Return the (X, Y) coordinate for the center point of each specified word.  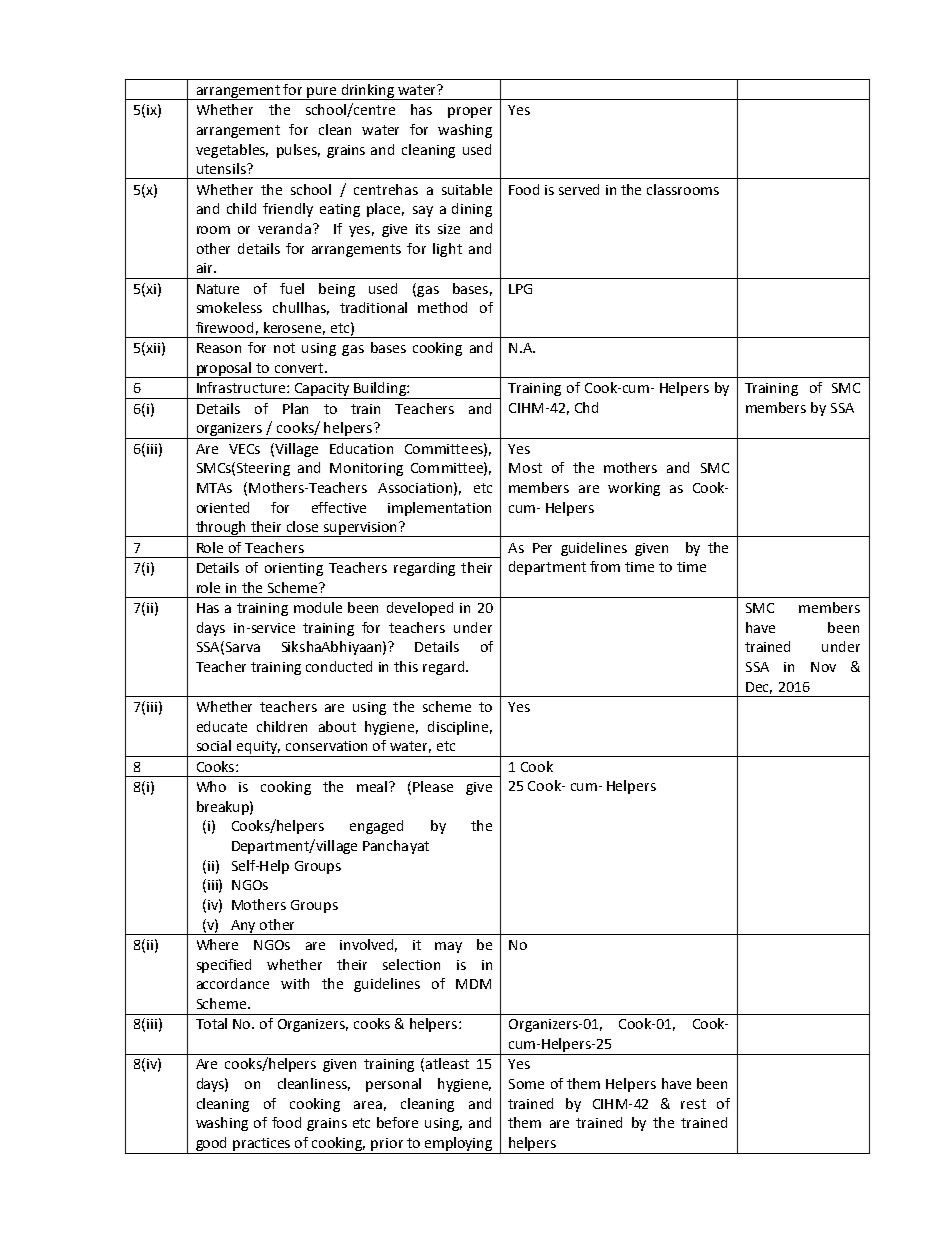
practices (262, 1146)
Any (243, 927)
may (448, 947)
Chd (586, 407)
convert (300, 368)
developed (420, 609)
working (634, 489)
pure (322, 93)
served (579, 189)
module (318, 607)
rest (693, 1104)
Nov (823, 667)
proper (470, 112)
